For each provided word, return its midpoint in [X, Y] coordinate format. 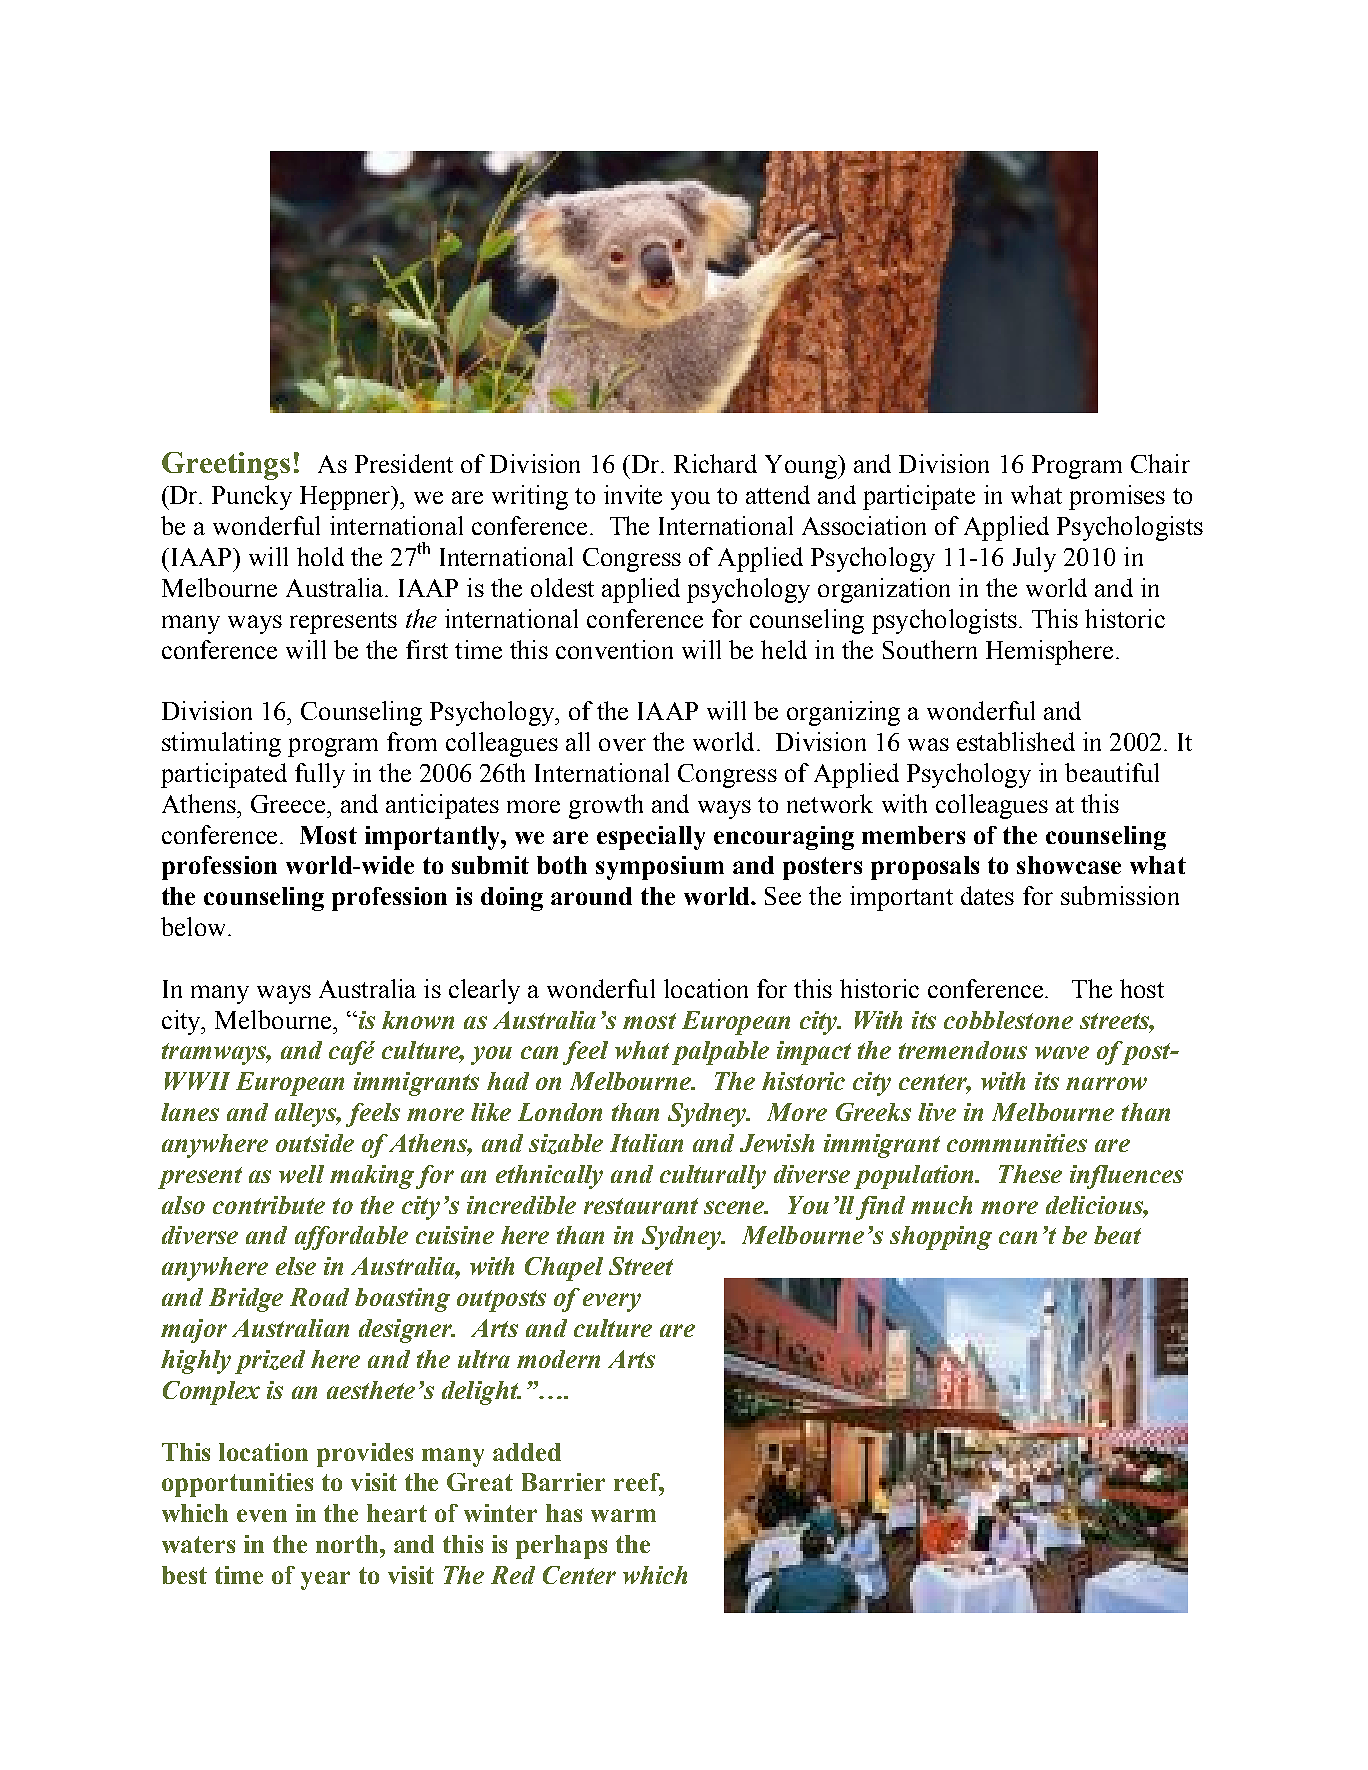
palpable [720, 1053]
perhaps [561, 1547]
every [612, 1302]
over [622, 744]
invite [633, 494]
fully [320, 775]
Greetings [226, 466]
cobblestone [1008, 1020]
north [348, 1544]
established [1016, 741]
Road [319, 1297]
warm [623, 1515]
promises [1117, 497]
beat [1117, 1235]
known [418, 1020]
